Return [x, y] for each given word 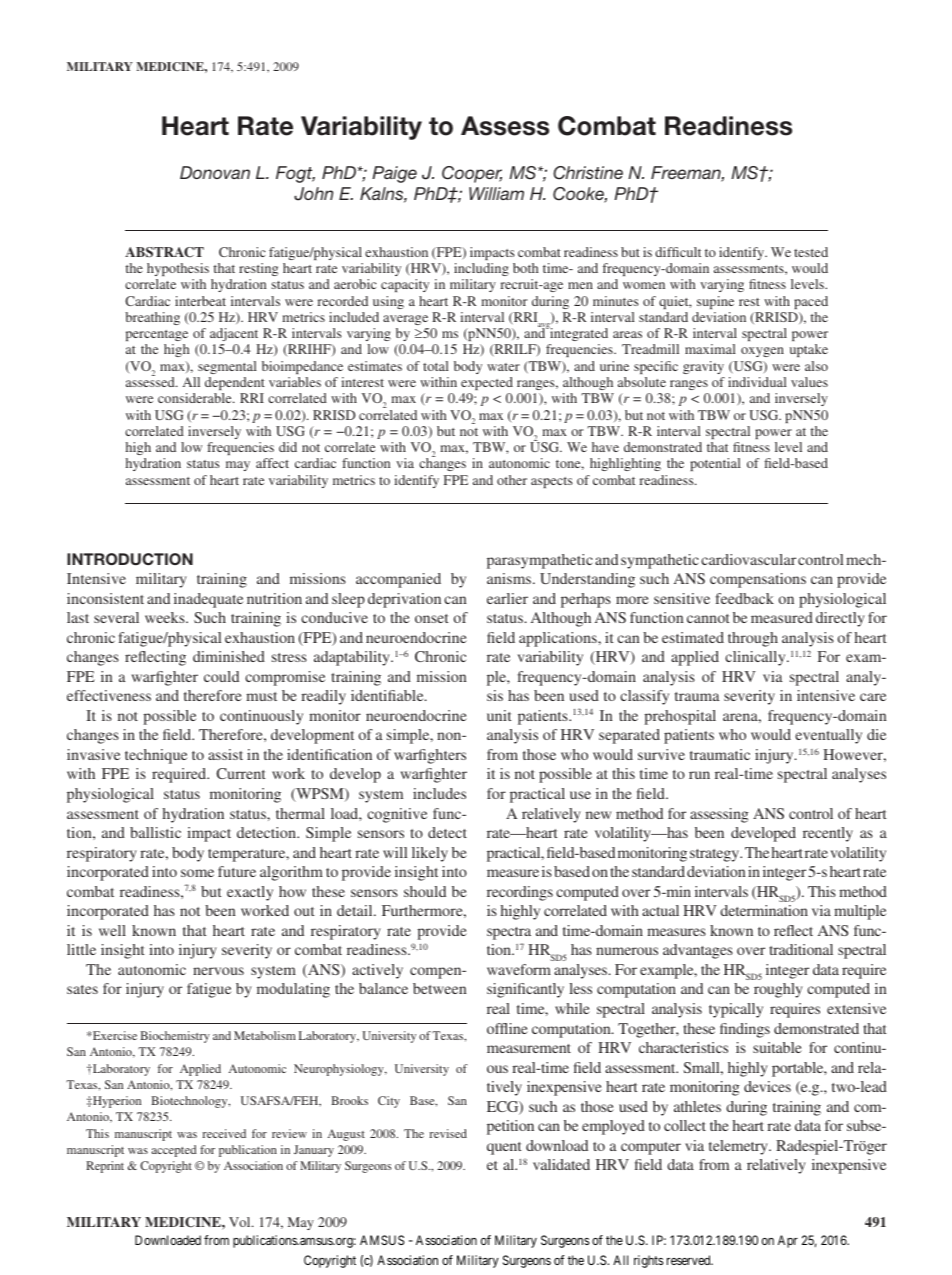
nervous [218, 971]
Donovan [215, 172]
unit [499, 715]
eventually [828, 736]
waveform [519, 969]
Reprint [105, 1167]
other [512, 480]
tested [811, 252]
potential [715, 464]
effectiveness [109, 695]
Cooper [472, 174]
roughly [778, 990]
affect [272, 463]
